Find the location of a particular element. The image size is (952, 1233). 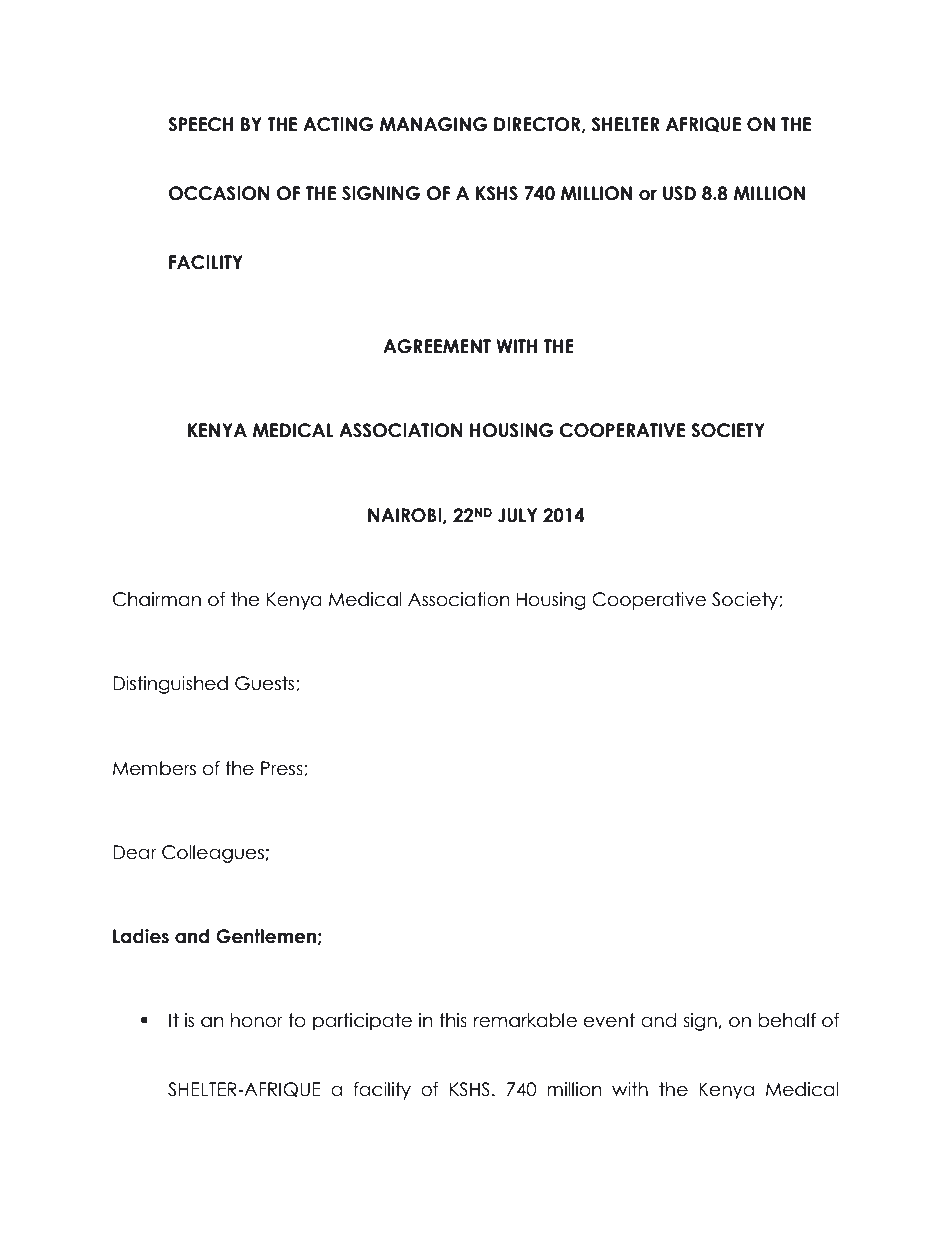

this is located at coordinates (453, 1020).
